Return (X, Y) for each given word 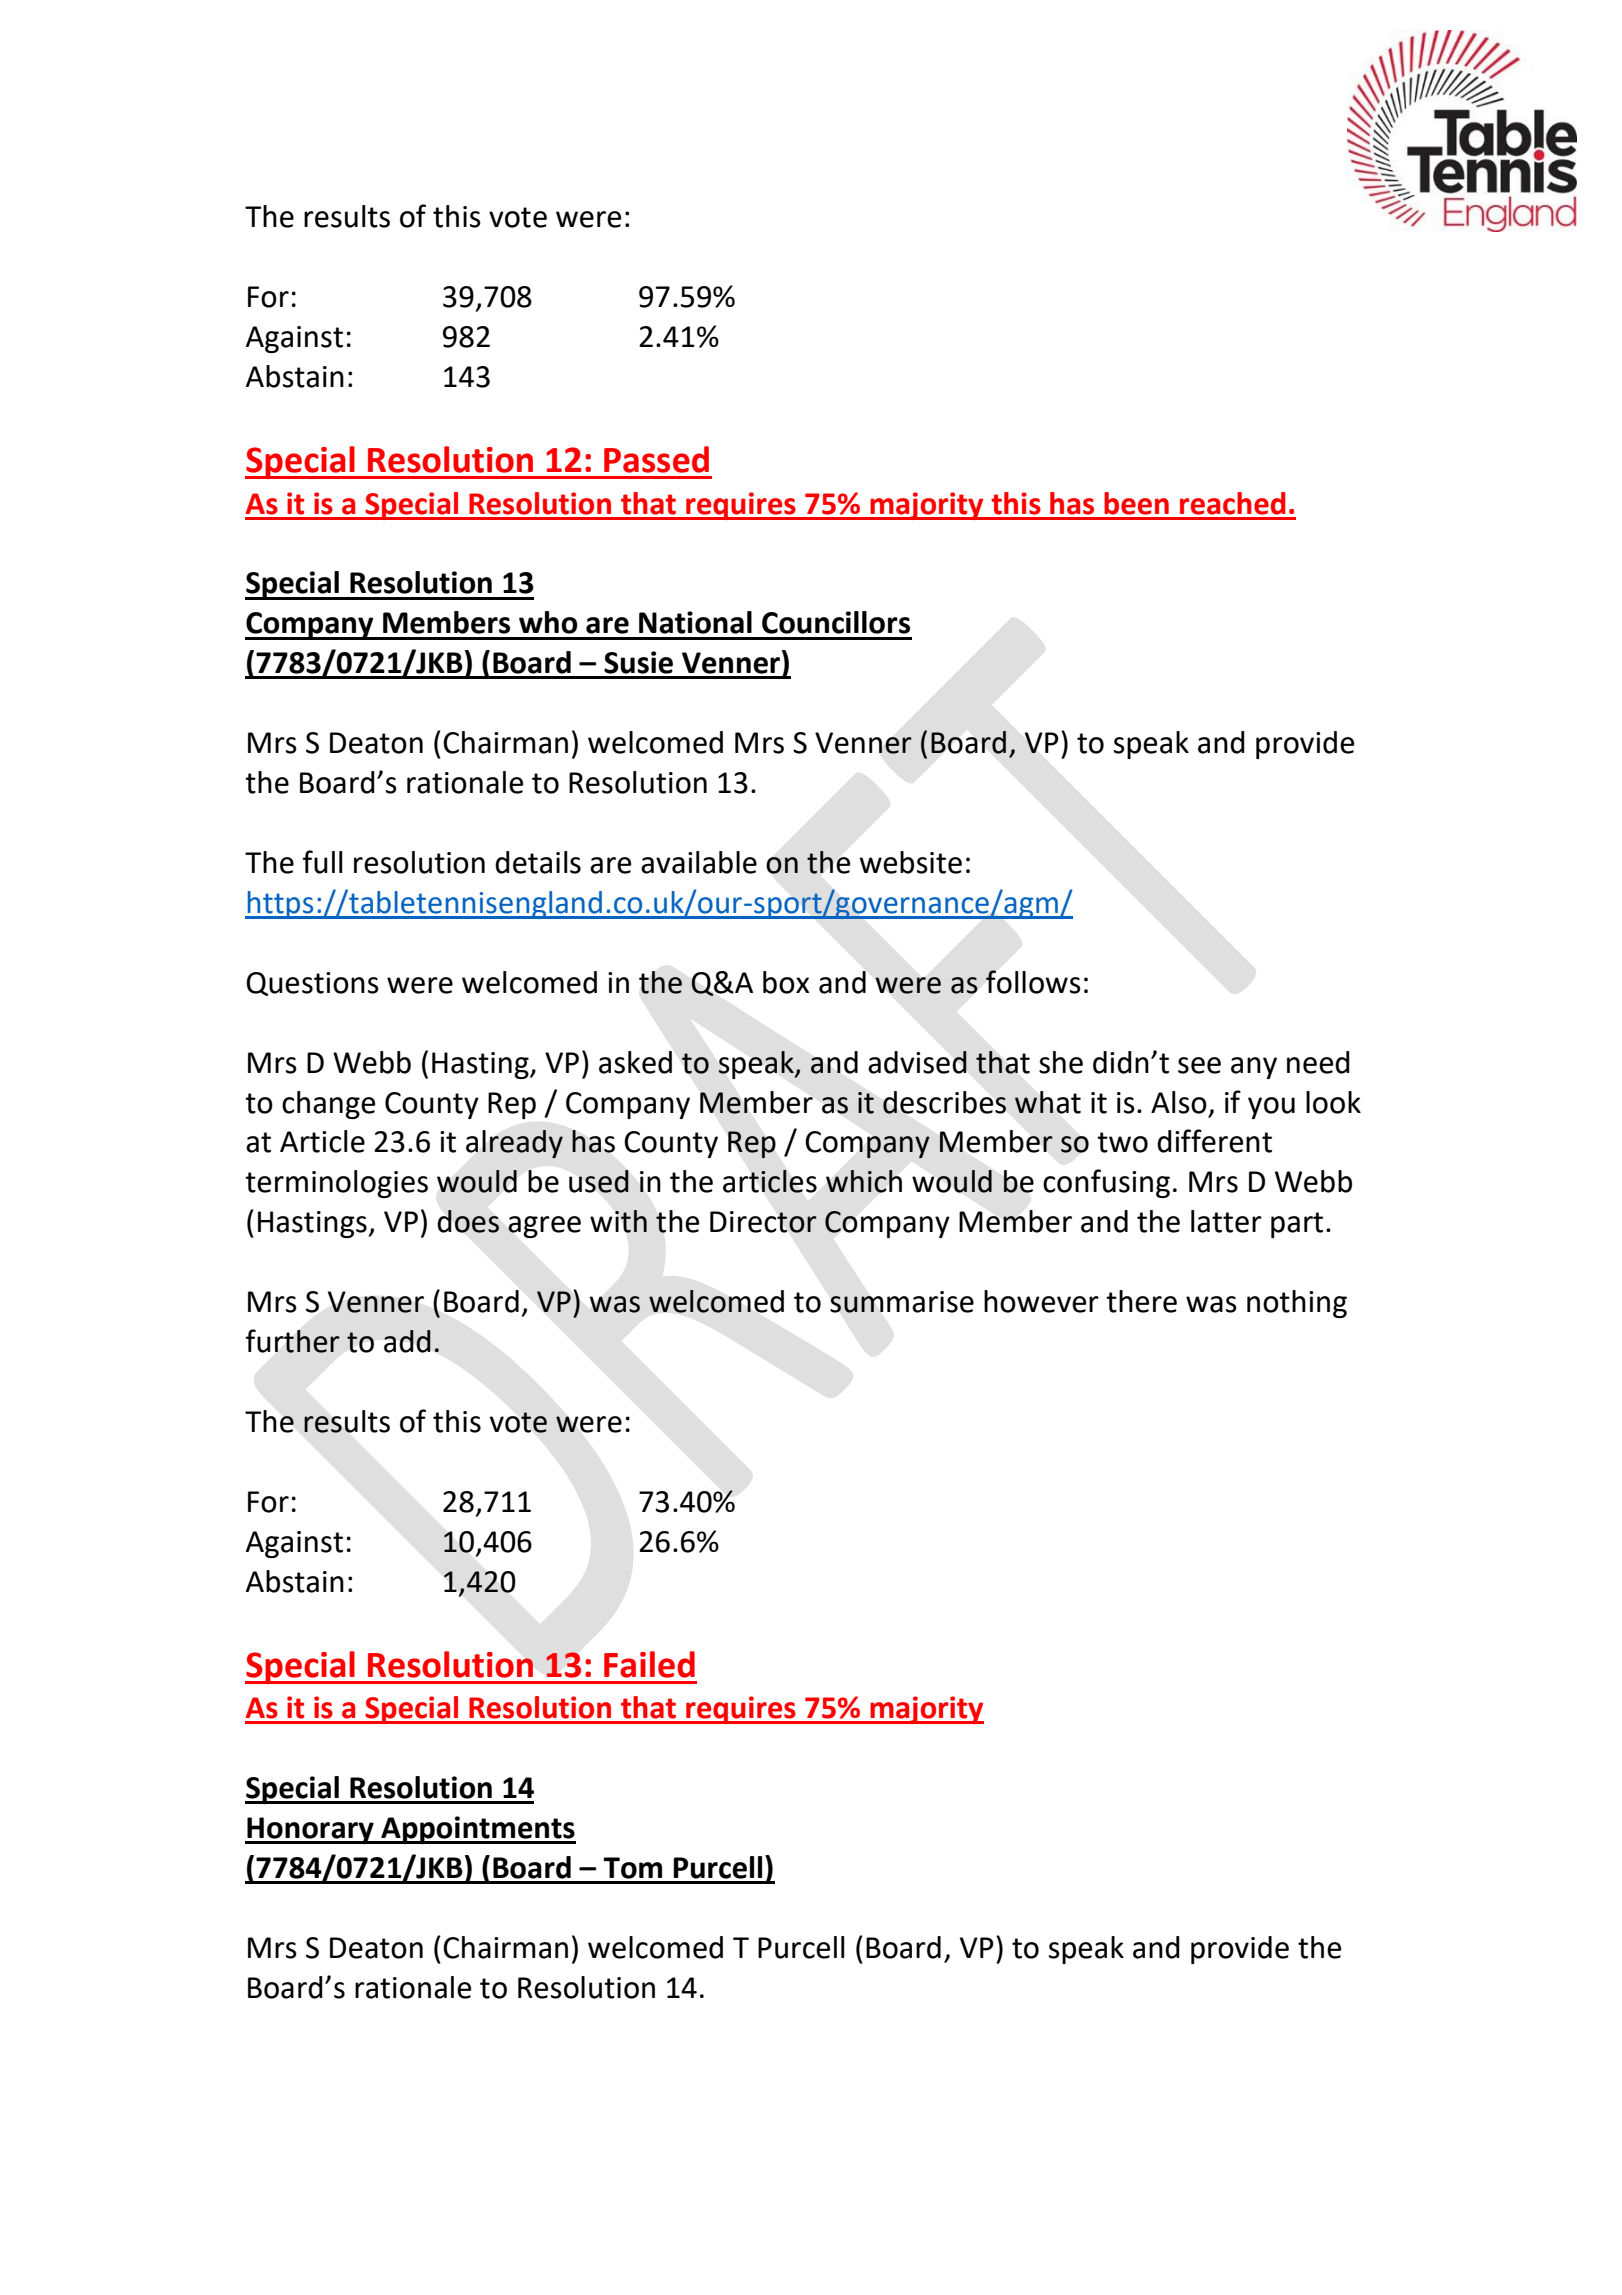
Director (763, 1222)
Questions (312, 984)
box (786, 982)
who (548, 622)
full (323, 862)
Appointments (477, 1830)
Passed (656, 459)
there (1141, 1301)
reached (1233, 503)
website (910, 862)
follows (1033, 982)
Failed (649, 1664)
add (407, 1341)
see (1199, 1065)
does (468, 1221)
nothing (1297, 1304)
